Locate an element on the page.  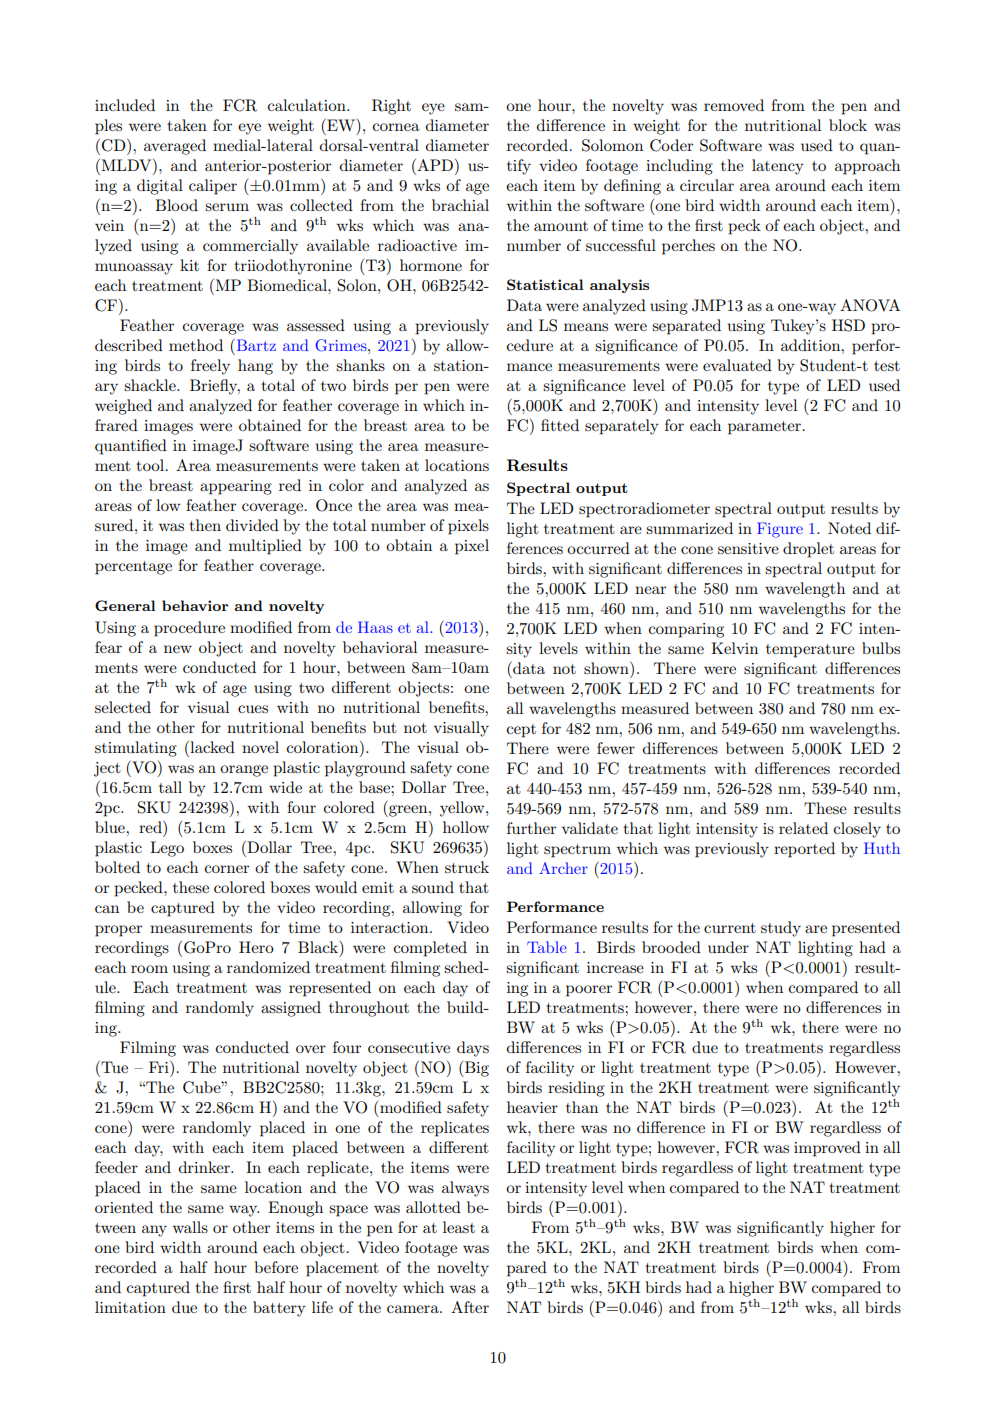
After is located at coordinates (470, 1307).
